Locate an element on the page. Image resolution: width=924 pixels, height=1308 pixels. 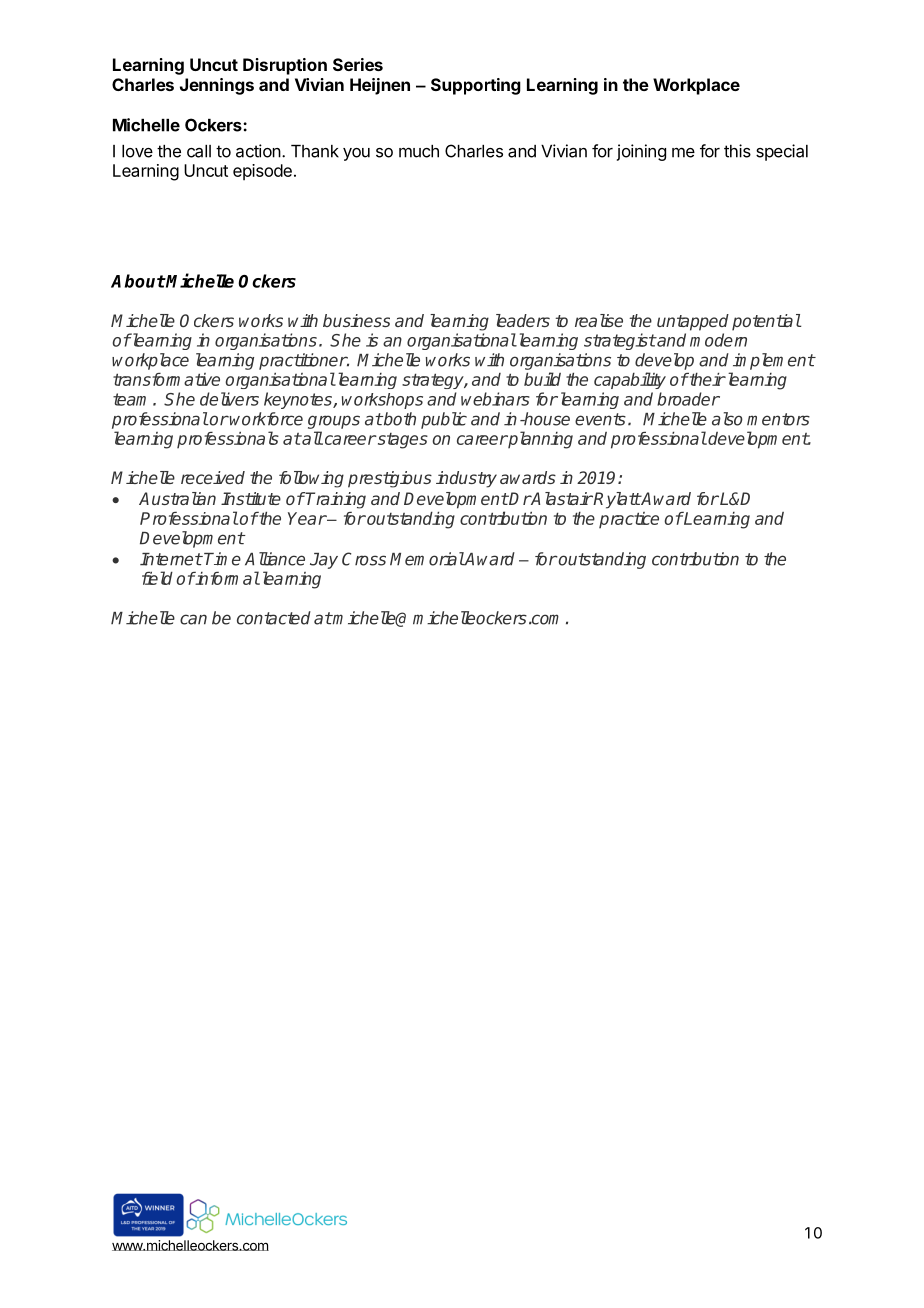
Cross is located at coordinates (364, 559).
